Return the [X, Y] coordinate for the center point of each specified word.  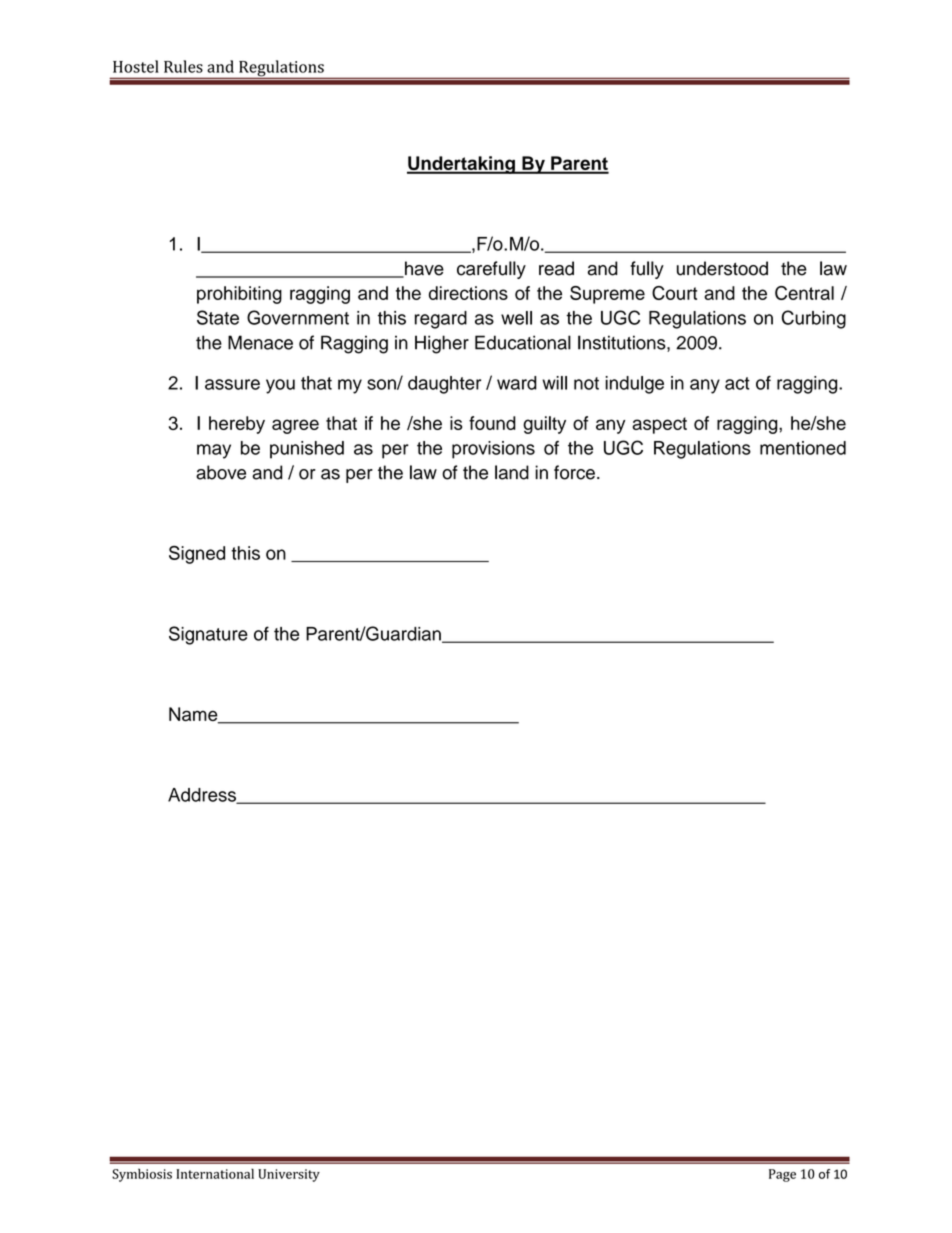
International [215, 1174]
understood [722, 268]
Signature [208, 635]
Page [782, 1175]
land [512, 472]
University [289, 1175]
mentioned [803, 448]
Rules [183, 66]
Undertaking [462, 165]
